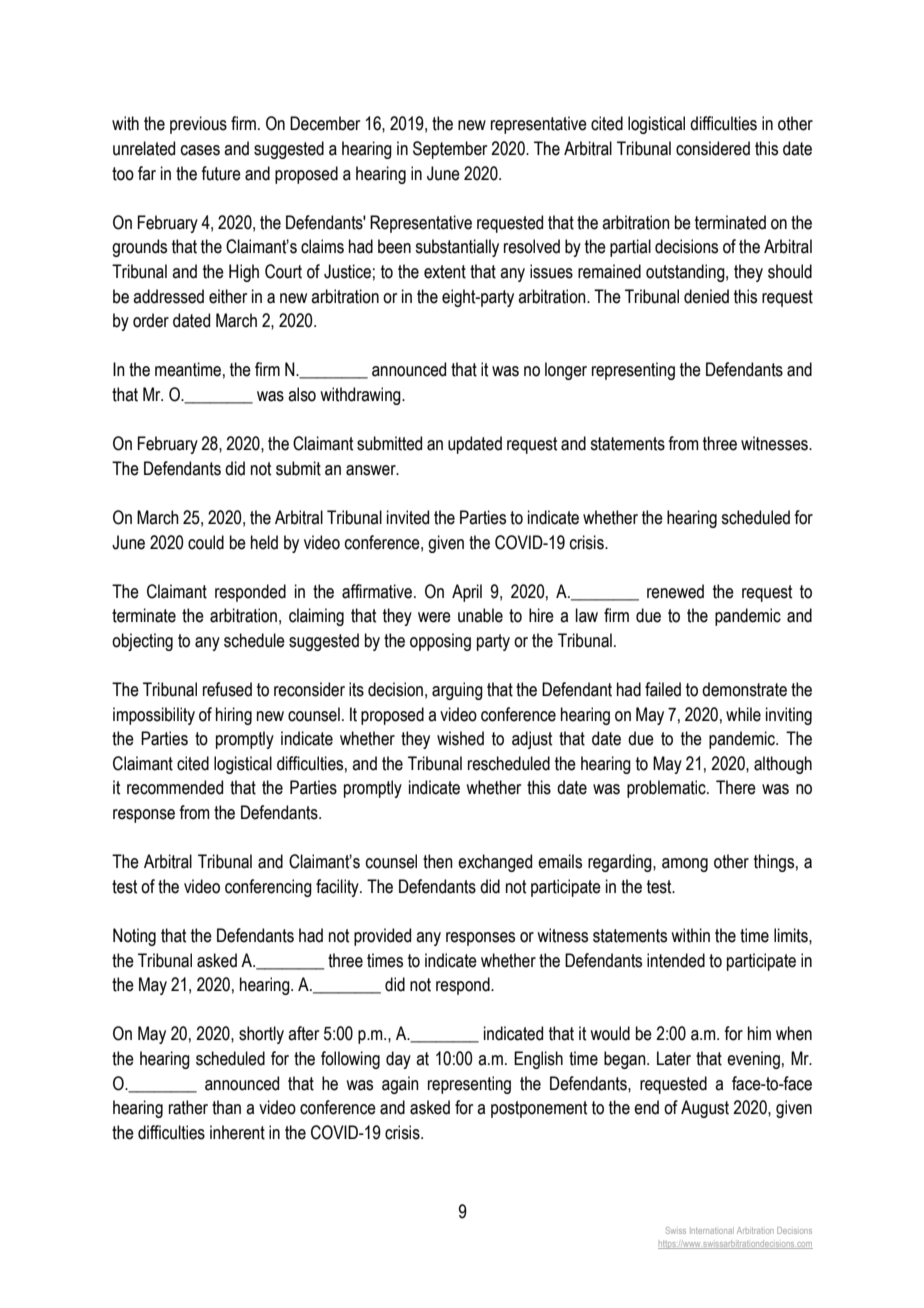 The height and width of the screenshot is (1308, 924). What do you see at coordinates (713, 148) in the screenshot?
I see `considered` at bounding box center [713, 148].
